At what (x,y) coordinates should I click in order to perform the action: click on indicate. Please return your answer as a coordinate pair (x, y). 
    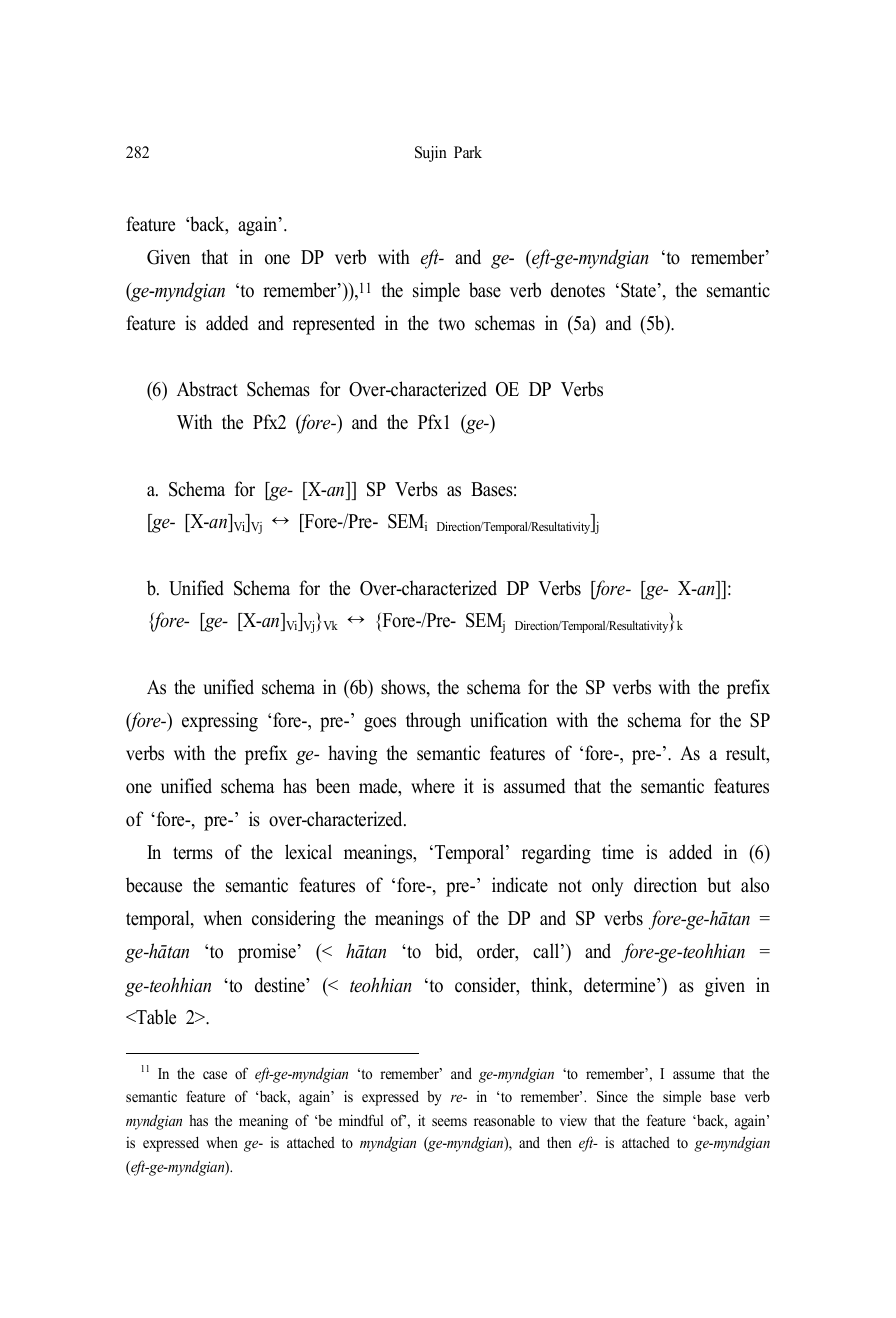
    Looking at the image, I should click on (520, 885).
